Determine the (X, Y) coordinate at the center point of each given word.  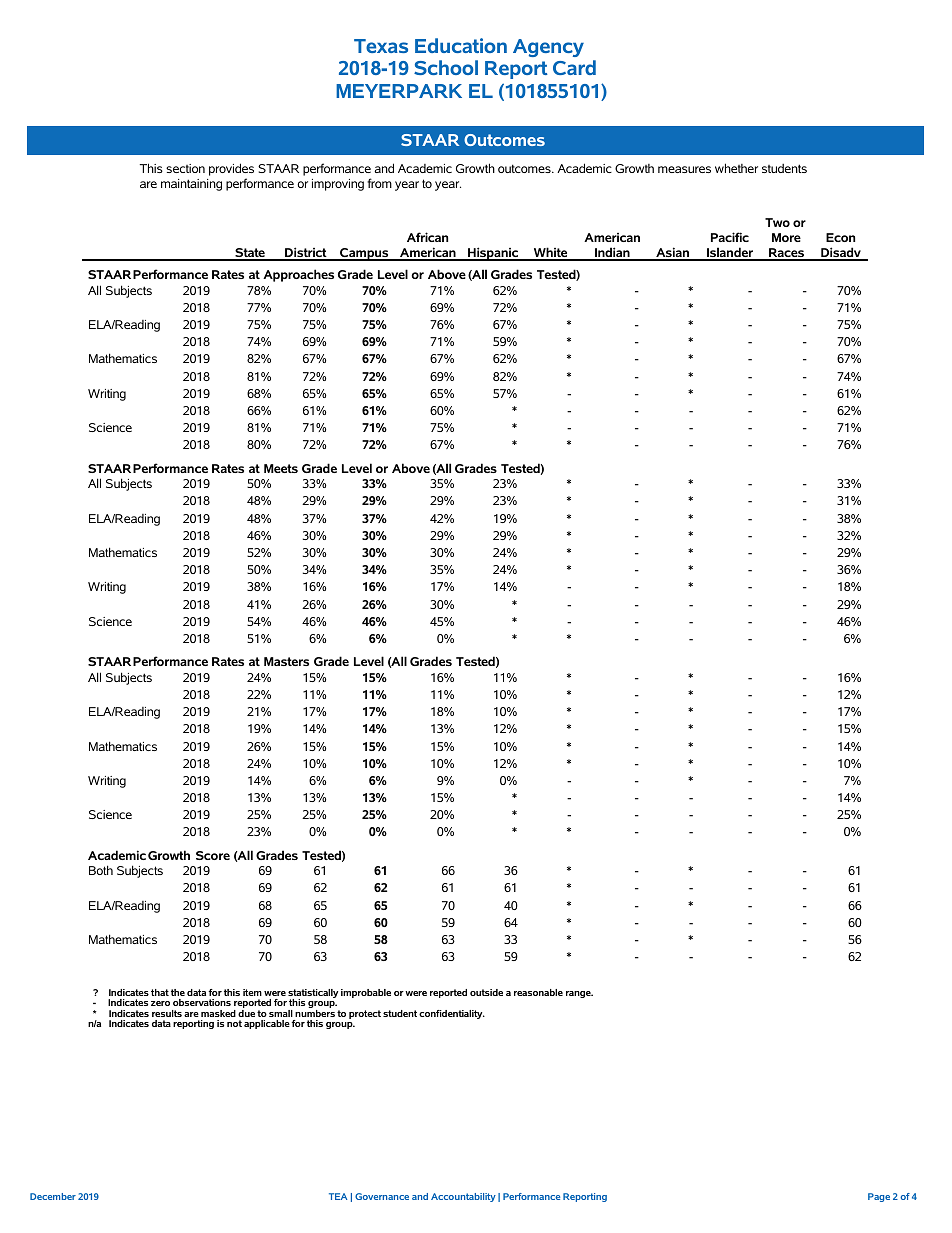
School (446, 67)
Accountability (463, 1197)
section (185, 168)
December (53, 1196)
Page (879, 1197)
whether (736, 168)
